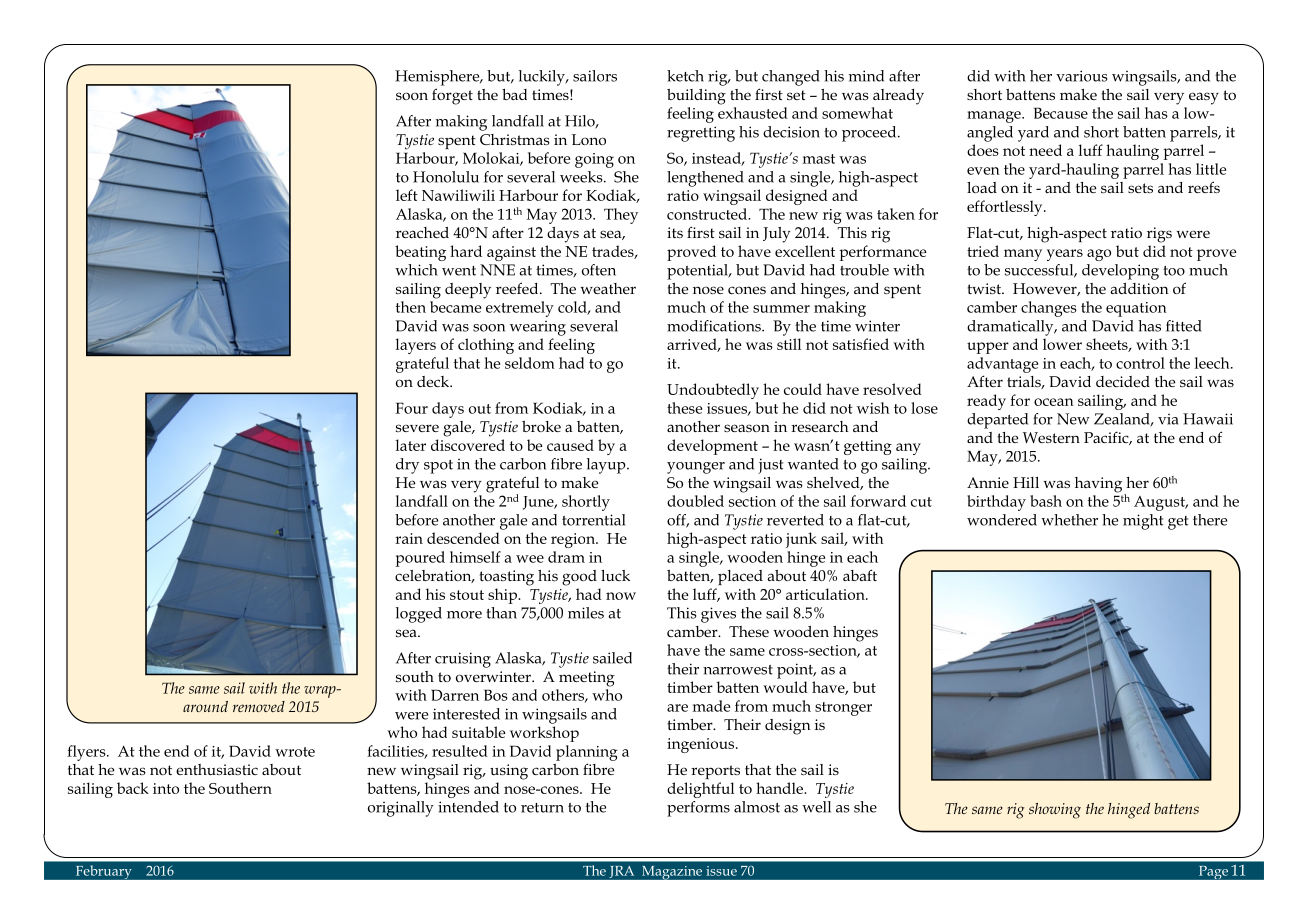 The height and width of the page is (924, 1308). What do you see at coordinates (166, 788) in the page?
I see `into` at bounding box center [166, 788].
